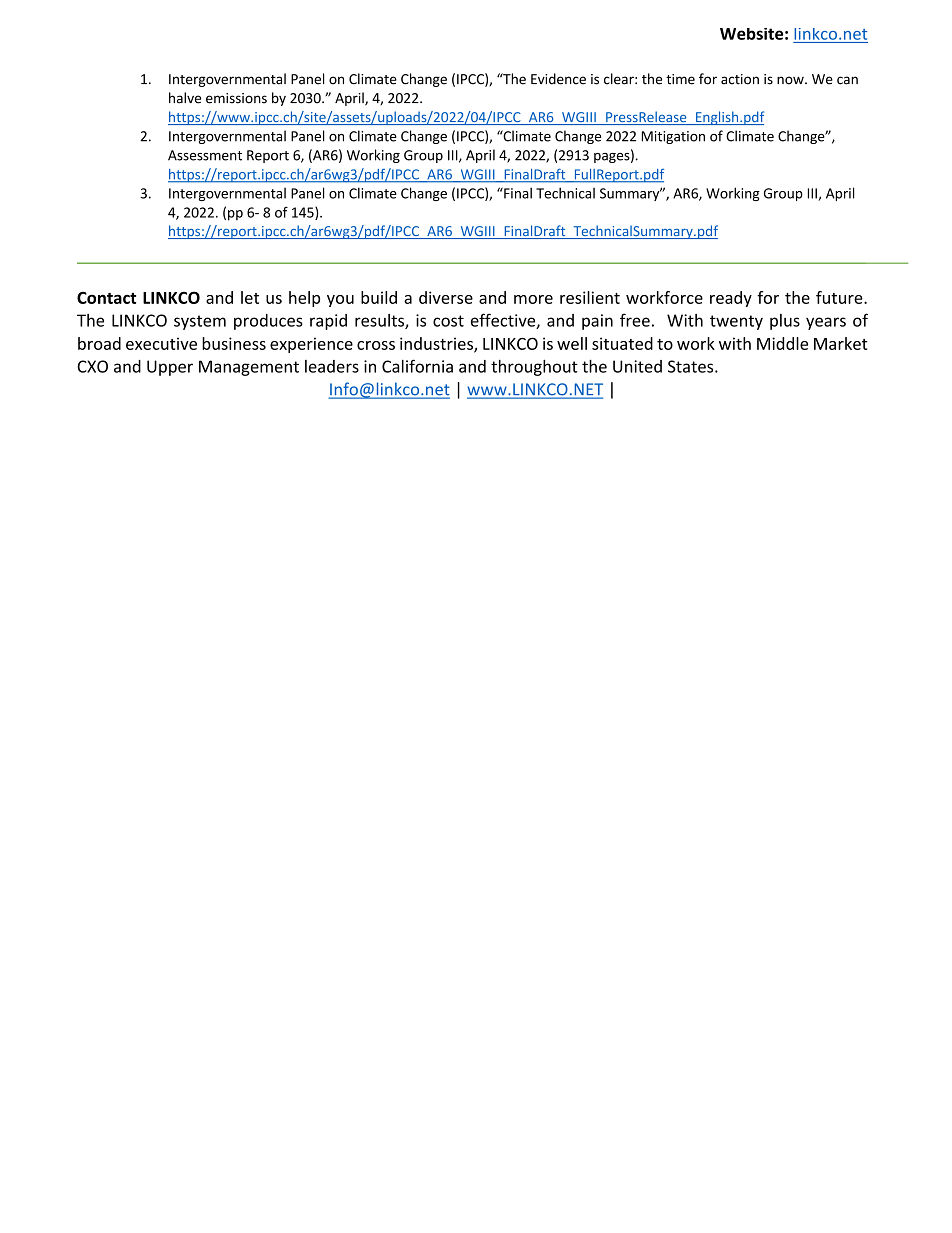  What do you see at coordinates (740, 79) in the screenshot?
I see `action` at bounding box center [740, 79].
